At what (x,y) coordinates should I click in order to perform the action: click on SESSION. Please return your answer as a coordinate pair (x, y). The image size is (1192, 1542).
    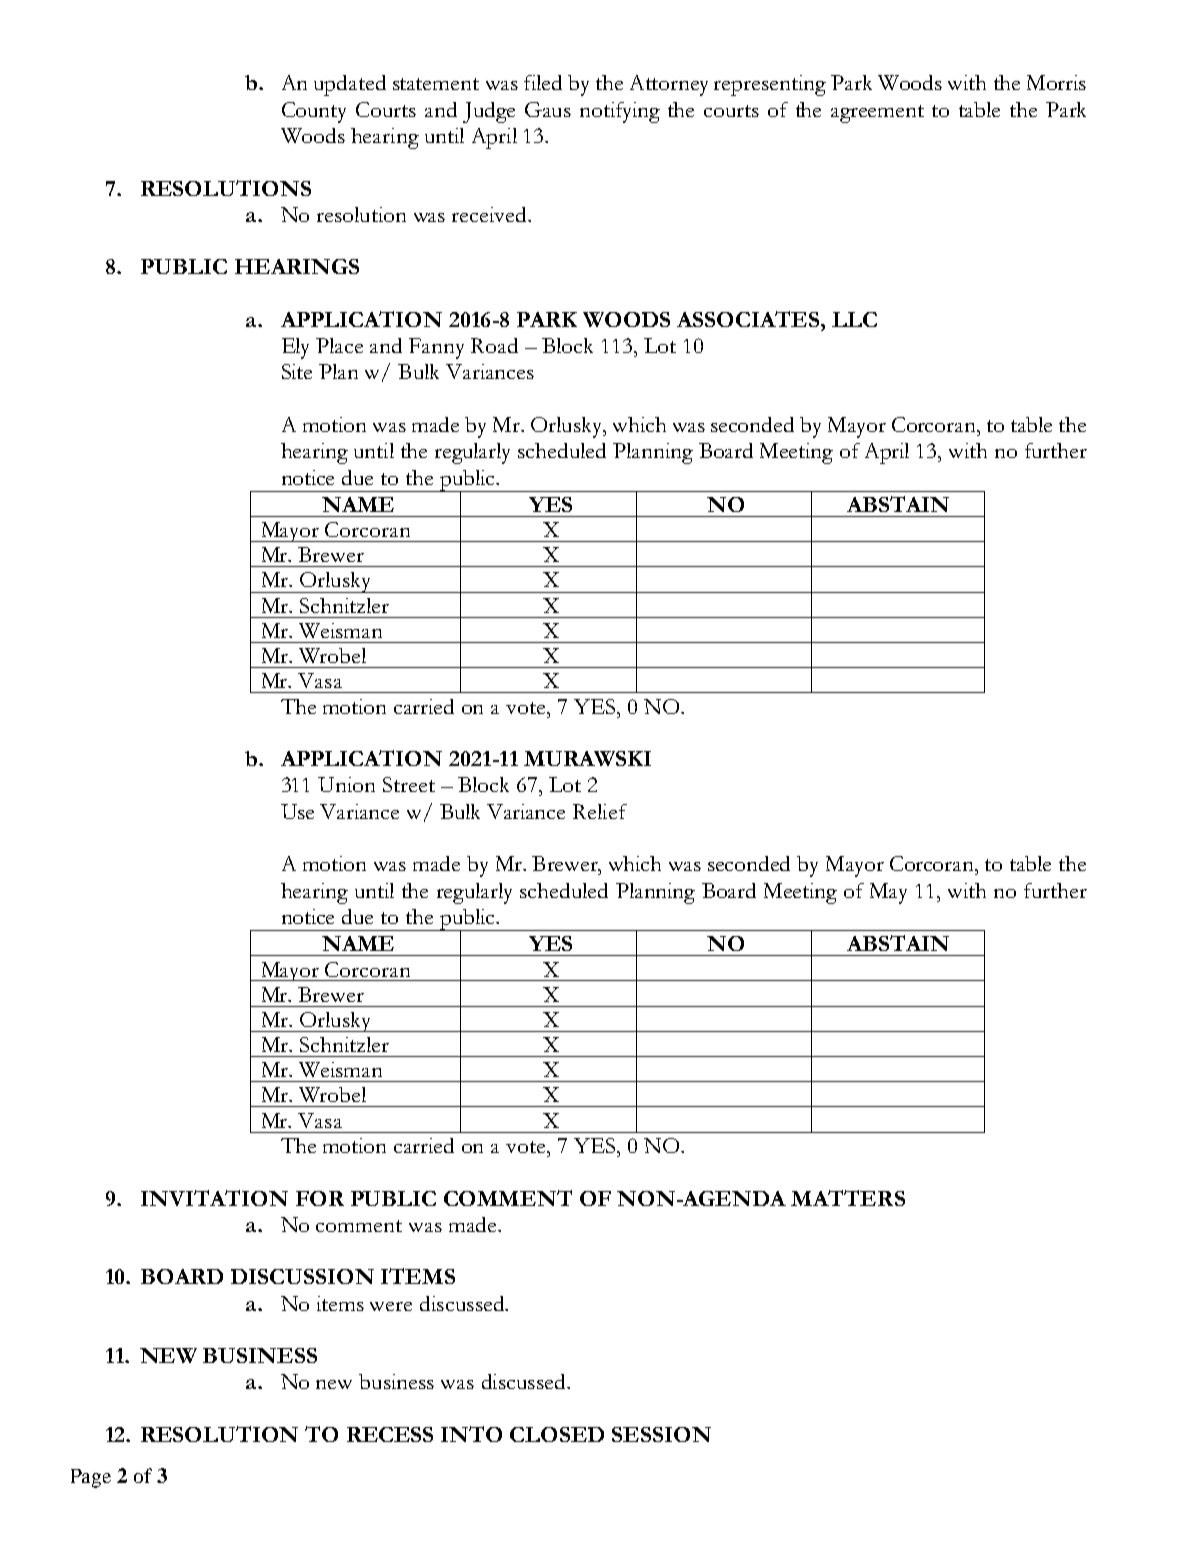
    Looking at the image, I should click on (661, 1434).
